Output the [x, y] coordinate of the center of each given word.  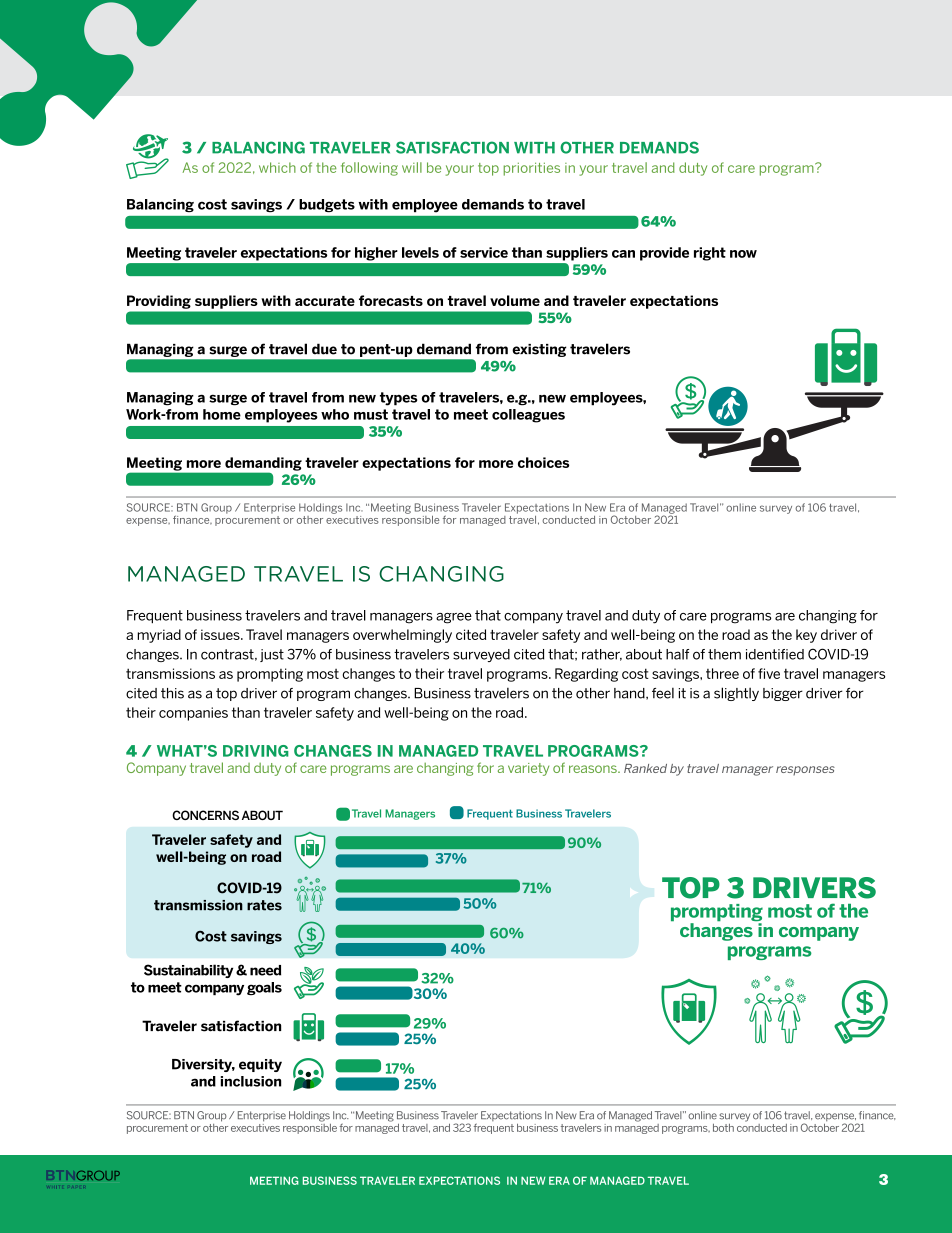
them [724, 654]
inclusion [251, 1081]
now [743, 254]
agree [454, 618]
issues [221, 634]
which [277, 167]
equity [260, 1065]
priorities [531, 169]
